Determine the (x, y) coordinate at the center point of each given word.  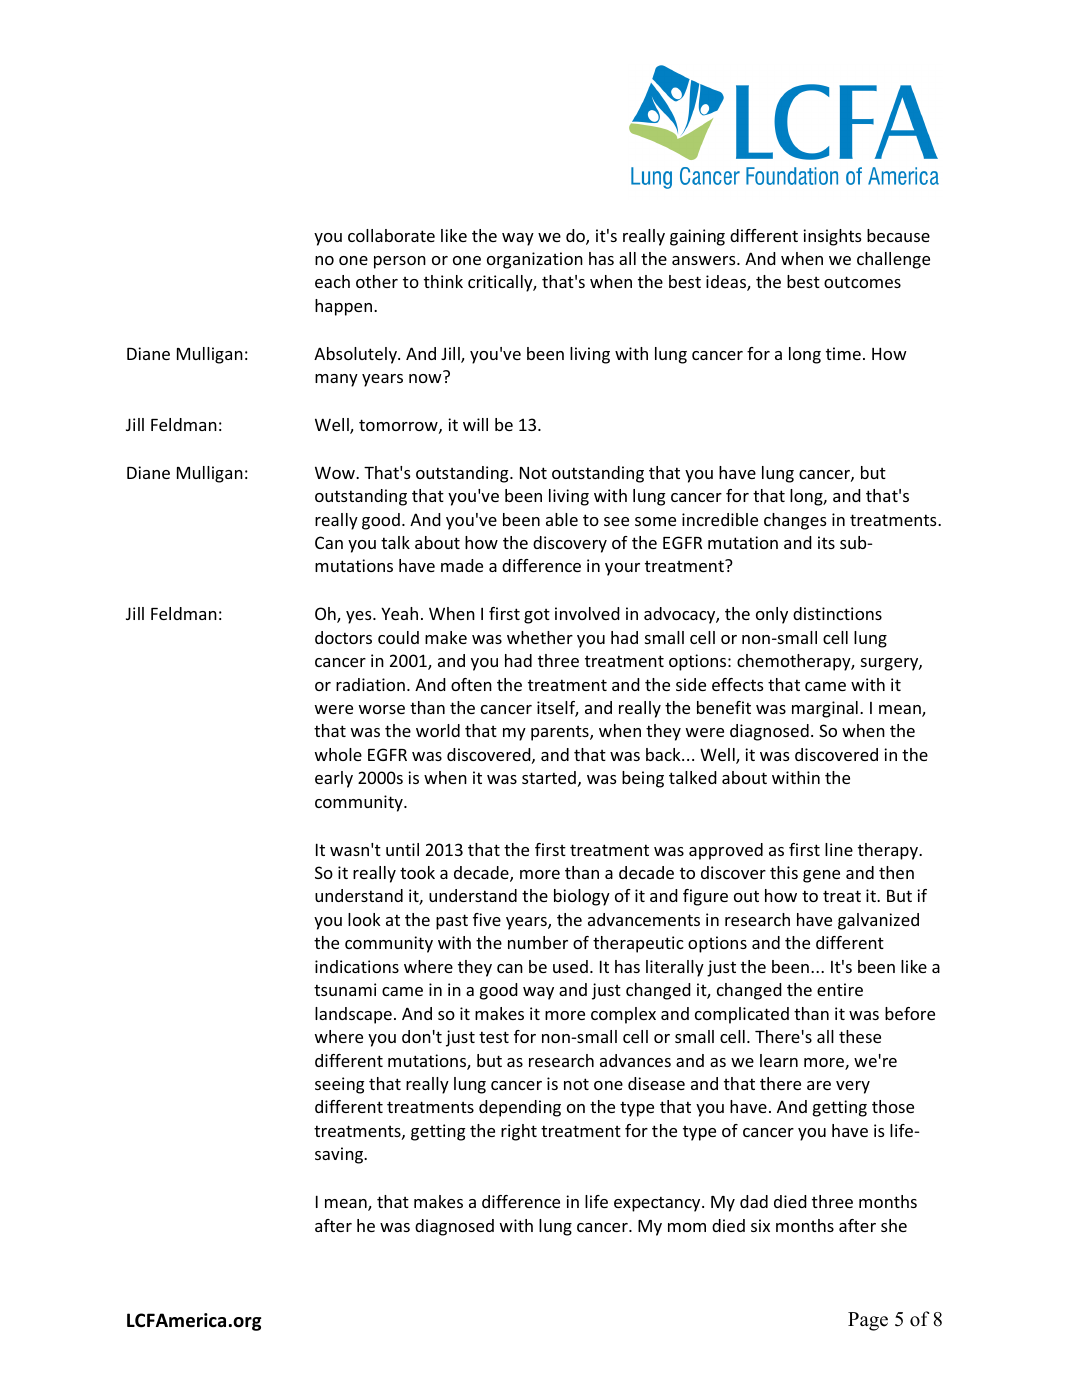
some (655, 521)
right (519, 1132)
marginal (825, 709)
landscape (353, 1015)
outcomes (862, 282)
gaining (697, 237)
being (643, 779)
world (438, 730)
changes (795, 521)
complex (623, 1015)
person (400, 262)
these (860, 1036)
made (462, 565)
